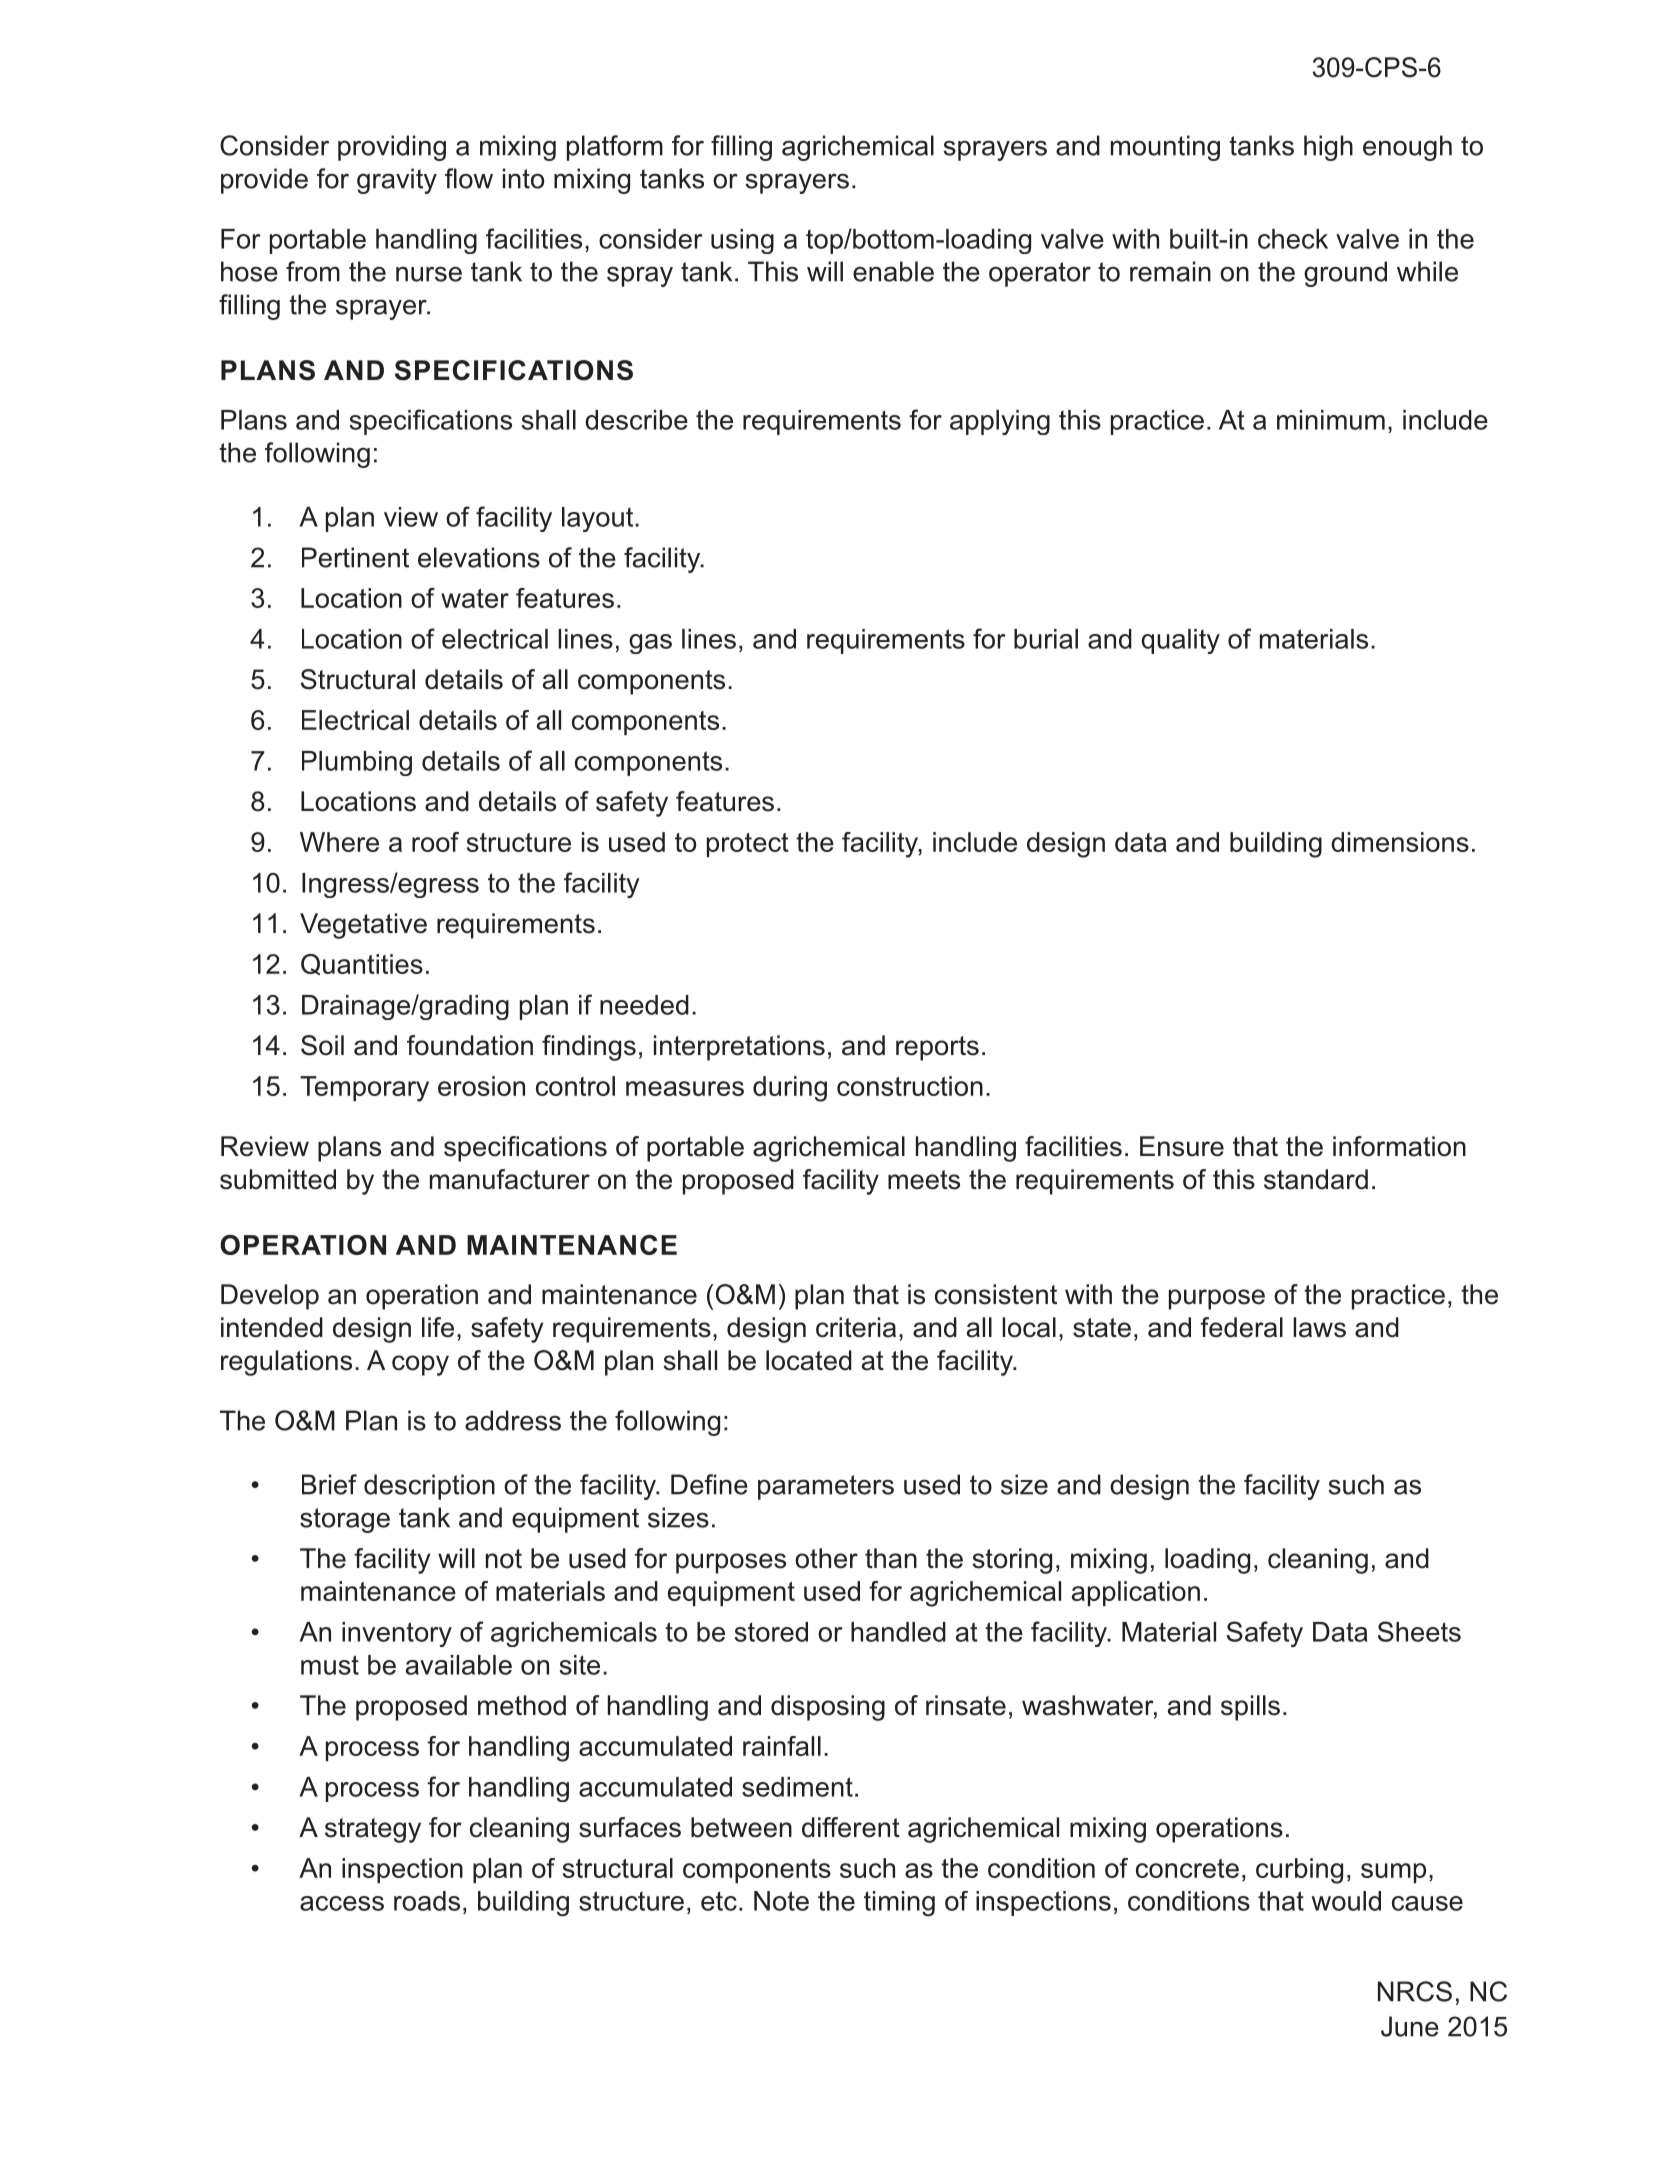  Describe the element at coordinates (893, 271) in the screenshot. I see `enable` at that location.
